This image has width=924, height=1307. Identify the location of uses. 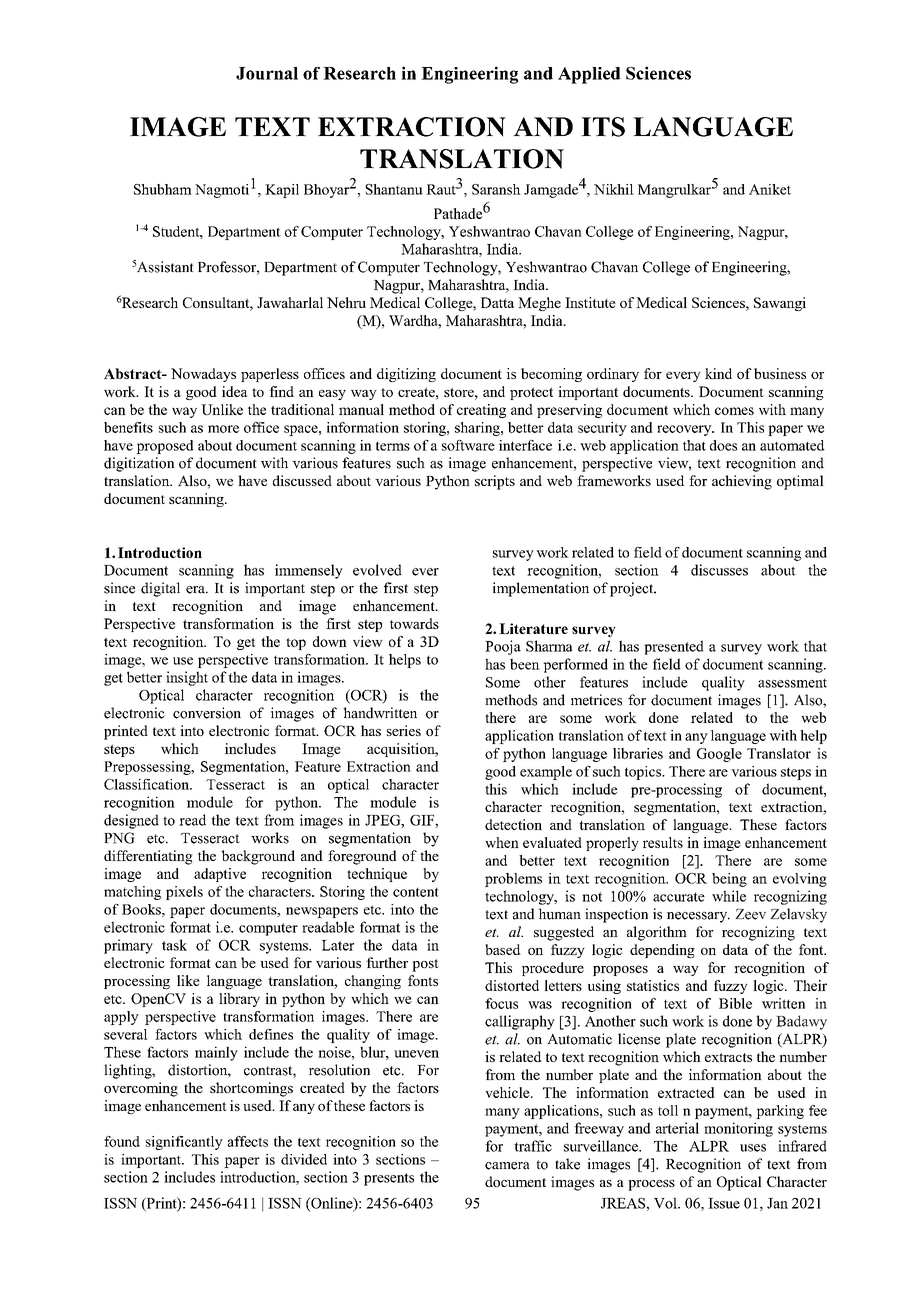
(753, 1148).
